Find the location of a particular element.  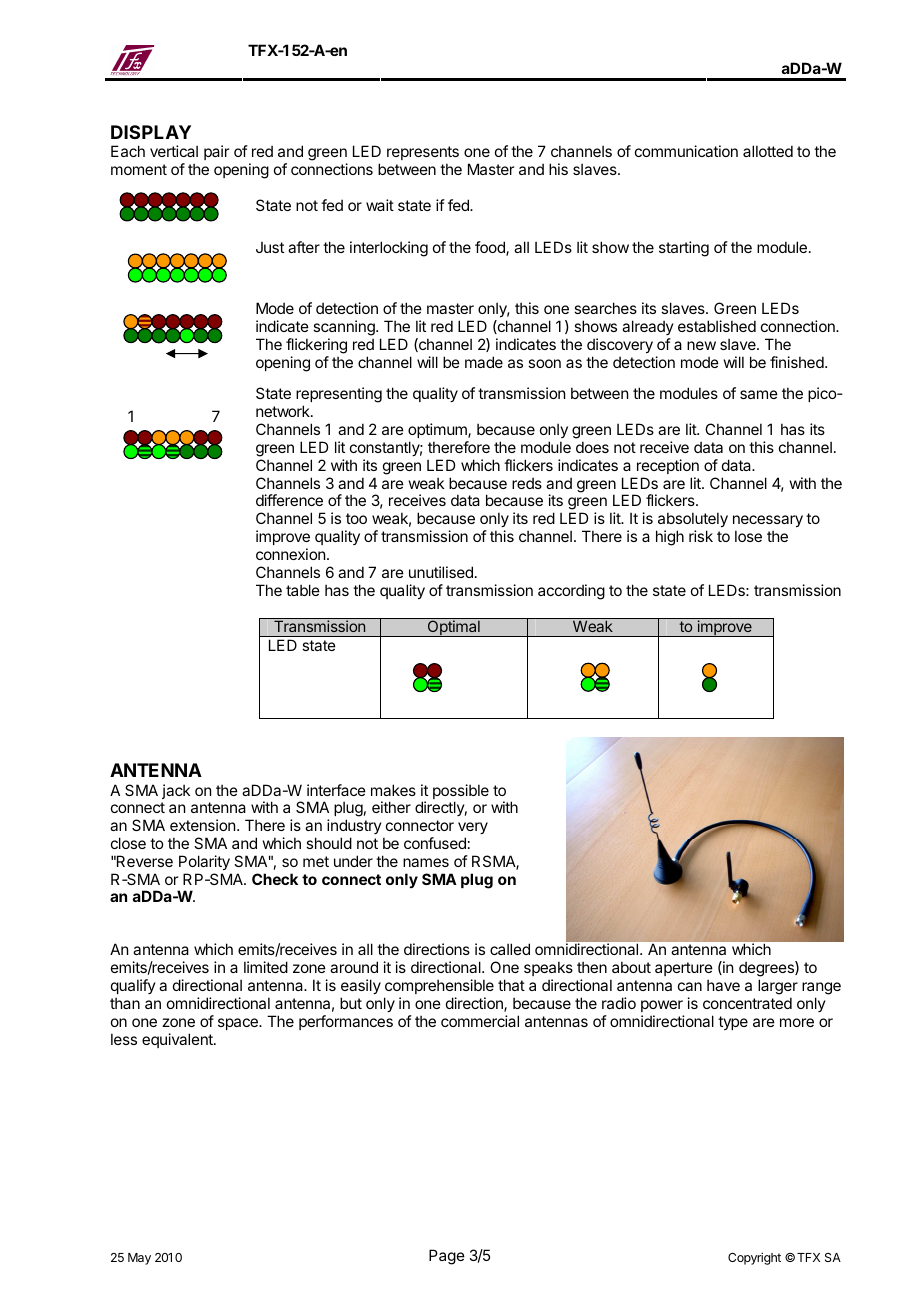

difference is located at coordinates (289, 500).
